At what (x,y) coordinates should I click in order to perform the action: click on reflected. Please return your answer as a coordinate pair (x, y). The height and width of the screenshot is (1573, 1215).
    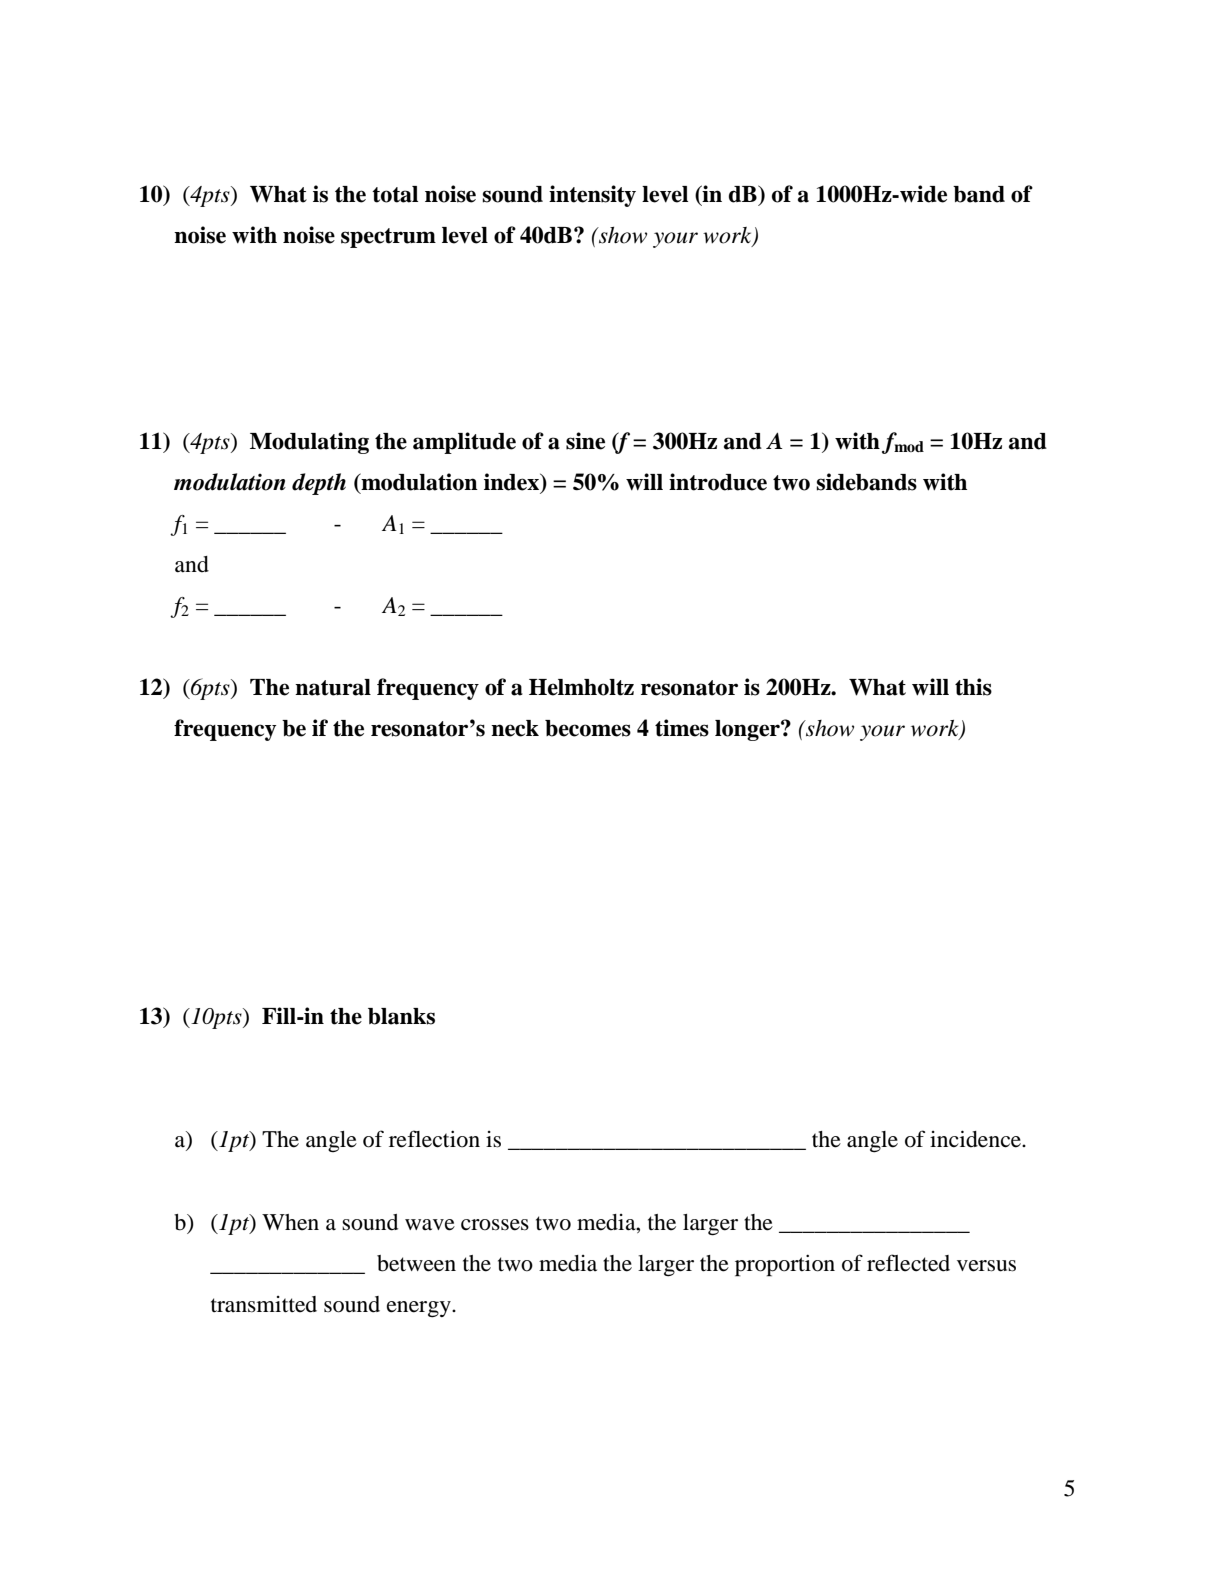
    Looking at the image, I should click on (908, 1263).
